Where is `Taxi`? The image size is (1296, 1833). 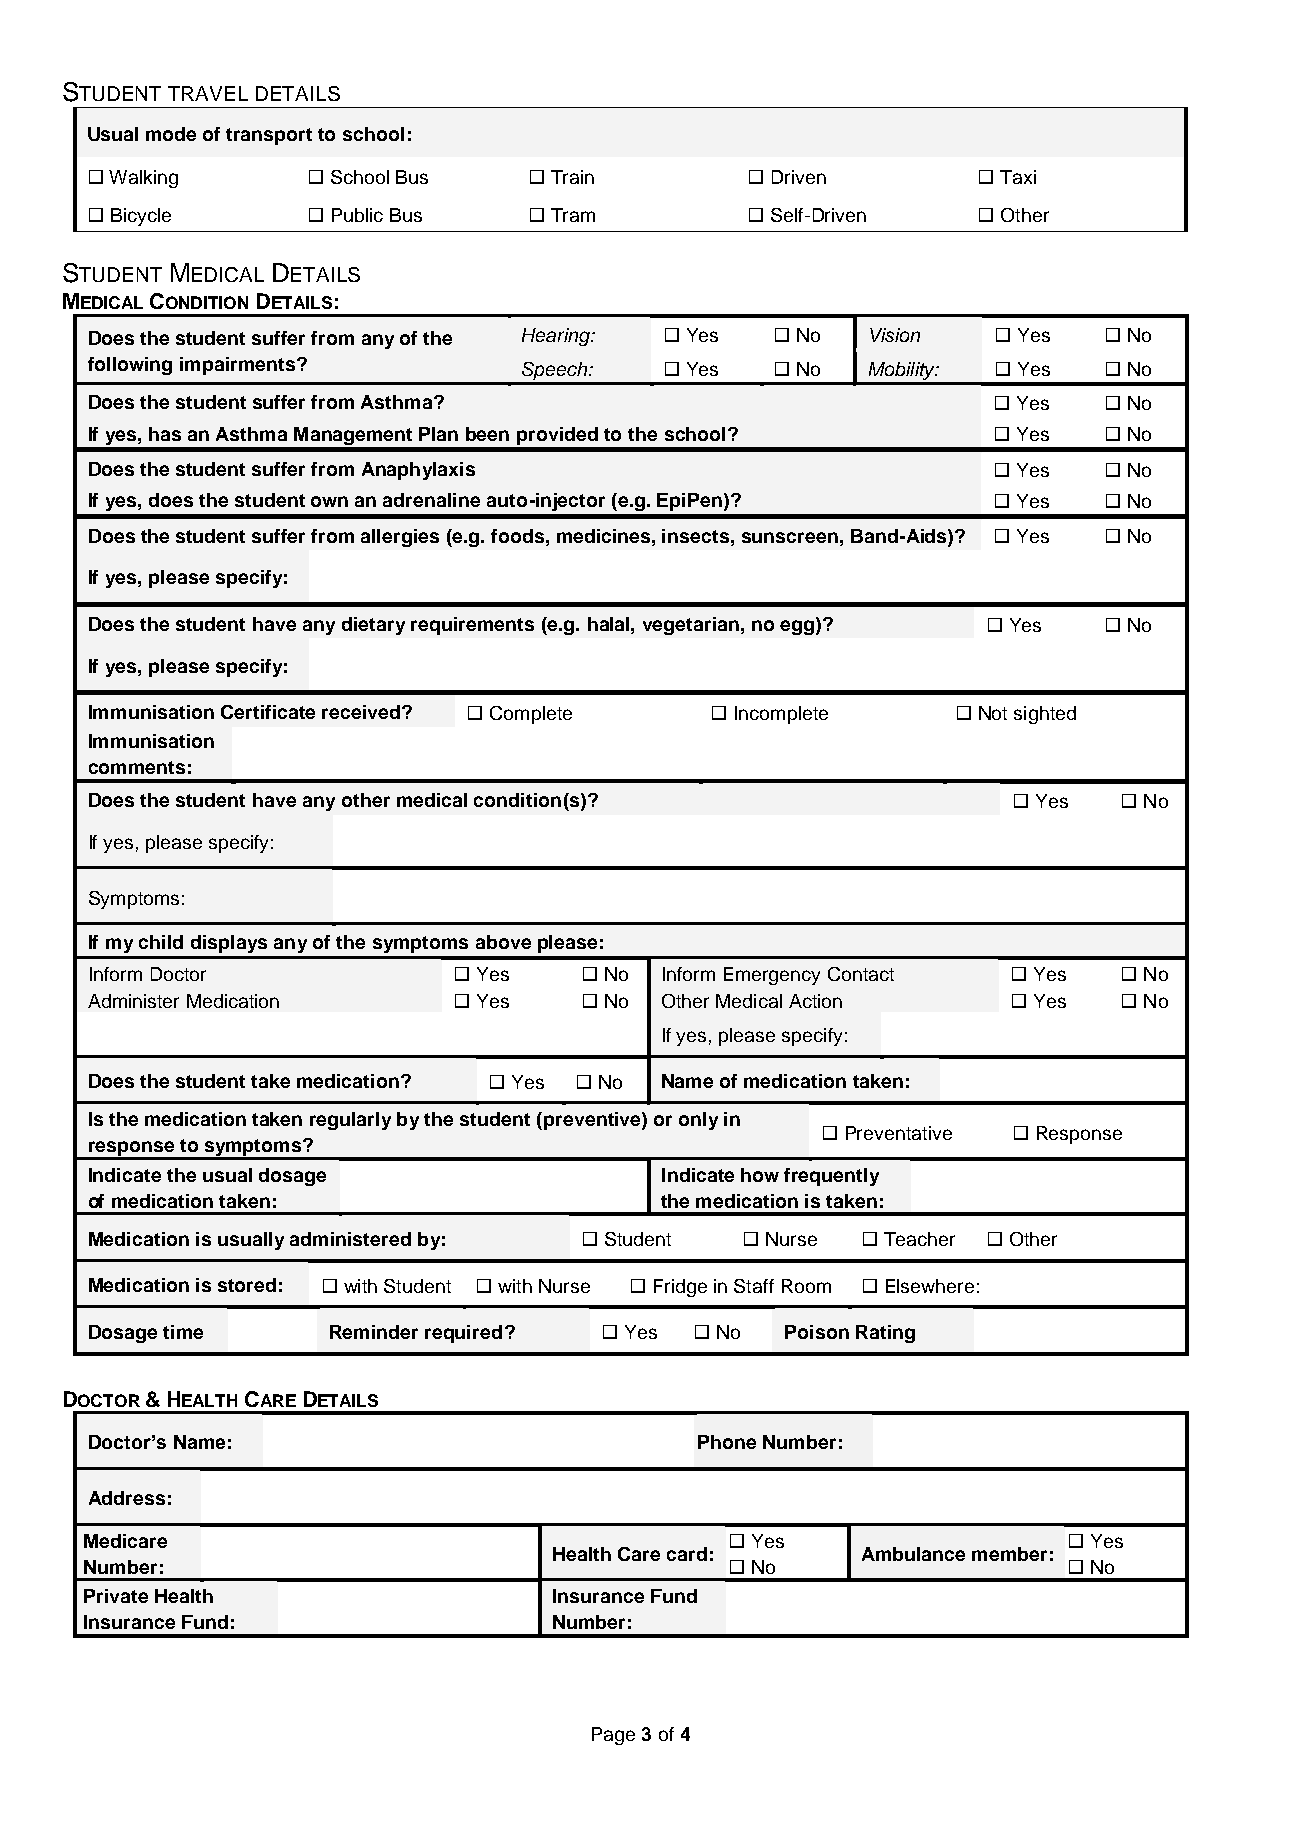
Taxi is located at coordinates (1018, 177).
